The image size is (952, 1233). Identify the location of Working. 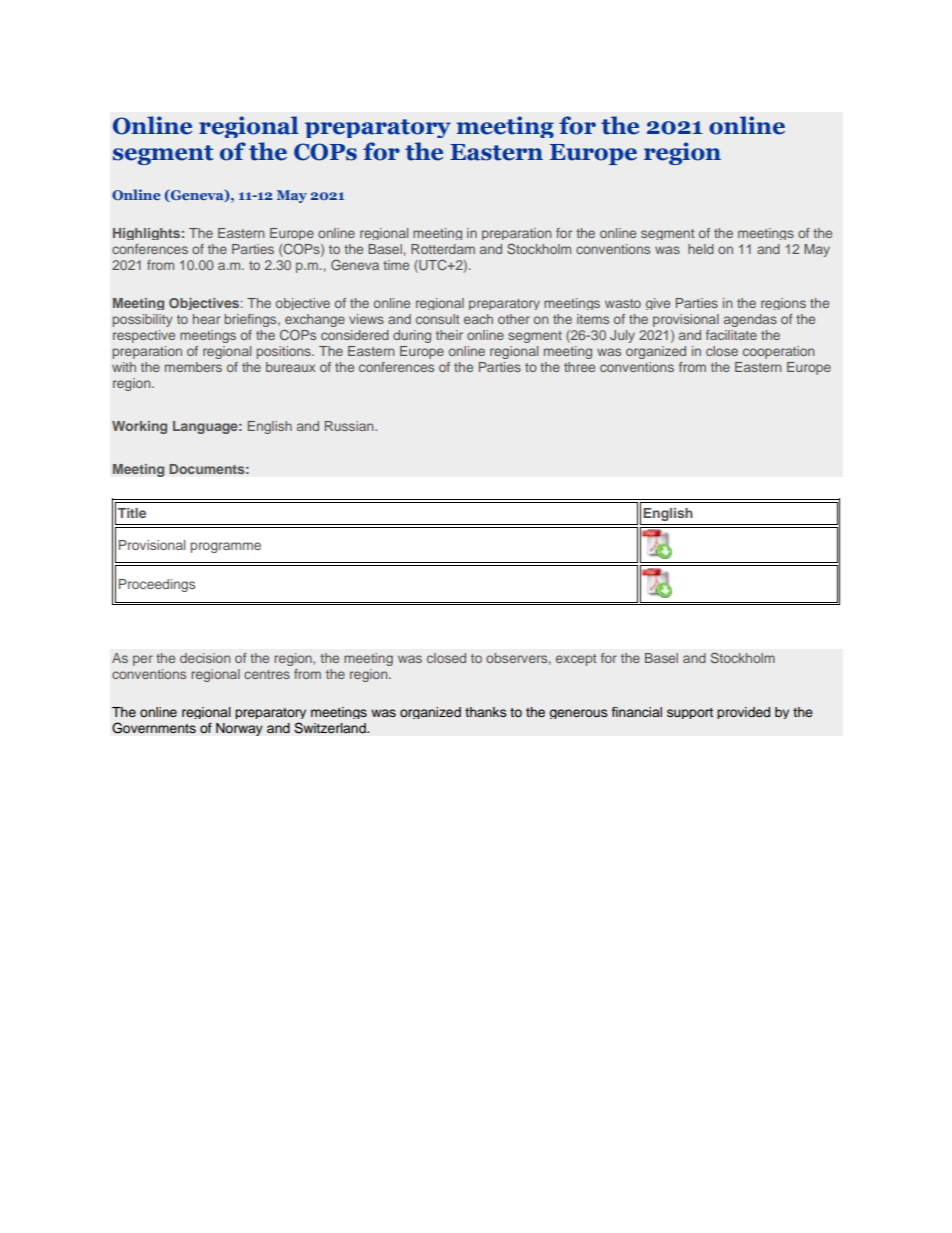
(139, 427).
